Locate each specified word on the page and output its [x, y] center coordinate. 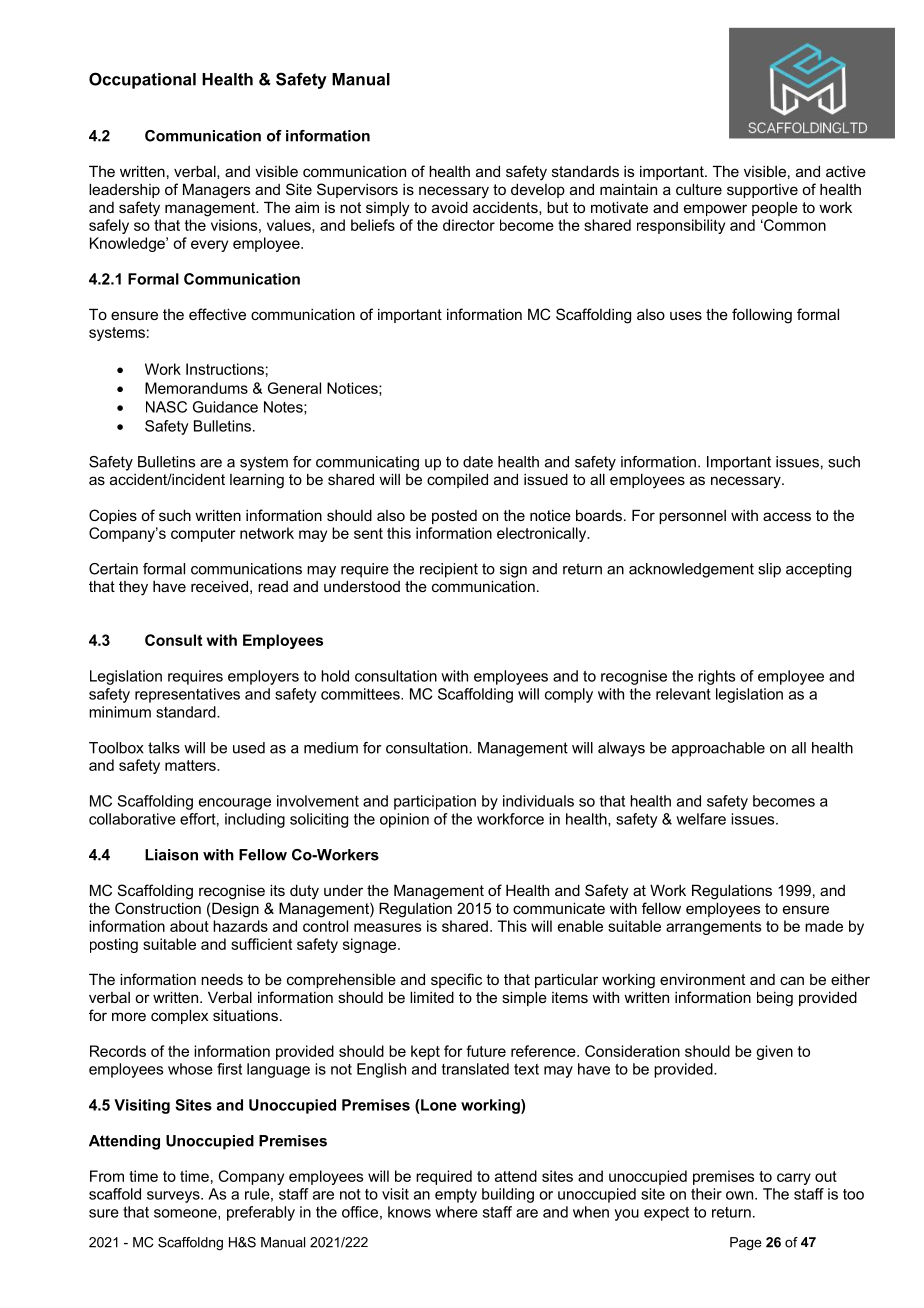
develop [538, 190]
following [762, 316]
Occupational [142, 80]
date [478, 462]
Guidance [225, 407]
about [189, 926]
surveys [174, 1197]
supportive [762, 191]
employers [263, 677]
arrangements [713, 928]
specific [456, 980]
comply [569, 695]
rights [716, 677]
